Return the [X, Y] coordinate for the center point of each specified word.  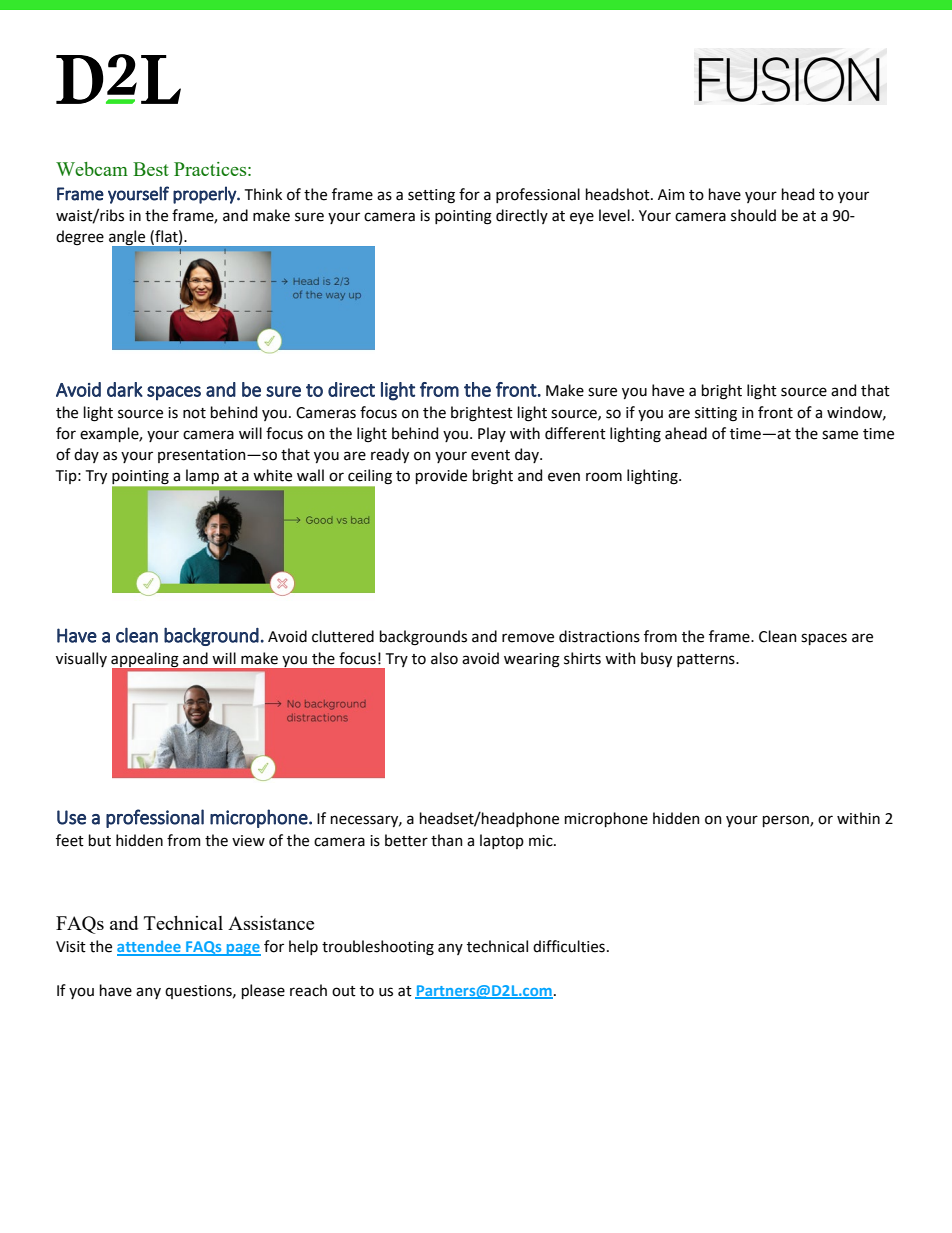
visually [81, 659]
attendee [150, 947]
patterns [707, 660]
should [753, 215]
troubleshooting [378, 948]
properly [205, 195]
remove [528, 638]
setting [431, 196]
